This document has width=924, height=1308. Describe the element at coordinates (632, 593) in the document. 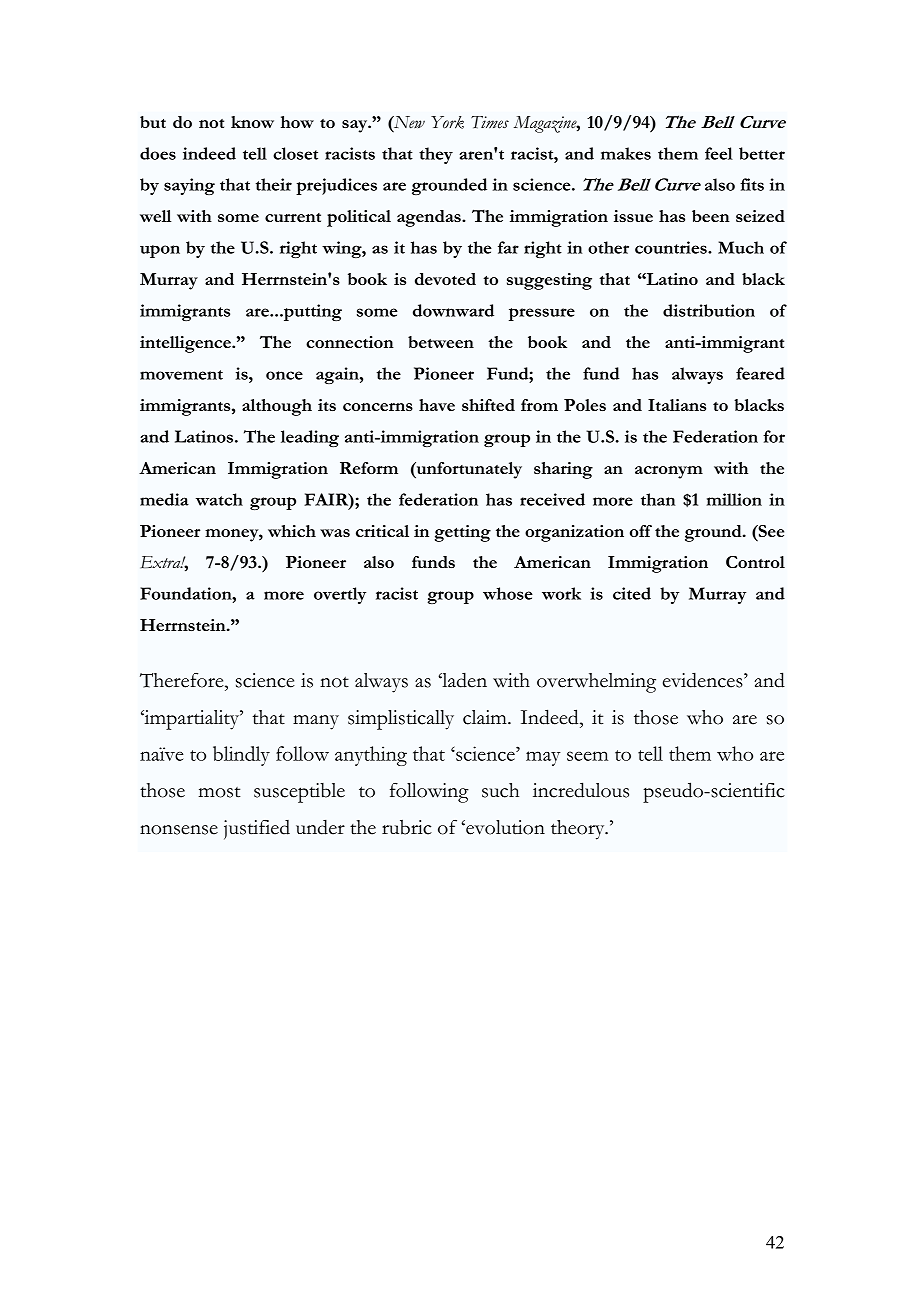

I see `cited` at that location.
